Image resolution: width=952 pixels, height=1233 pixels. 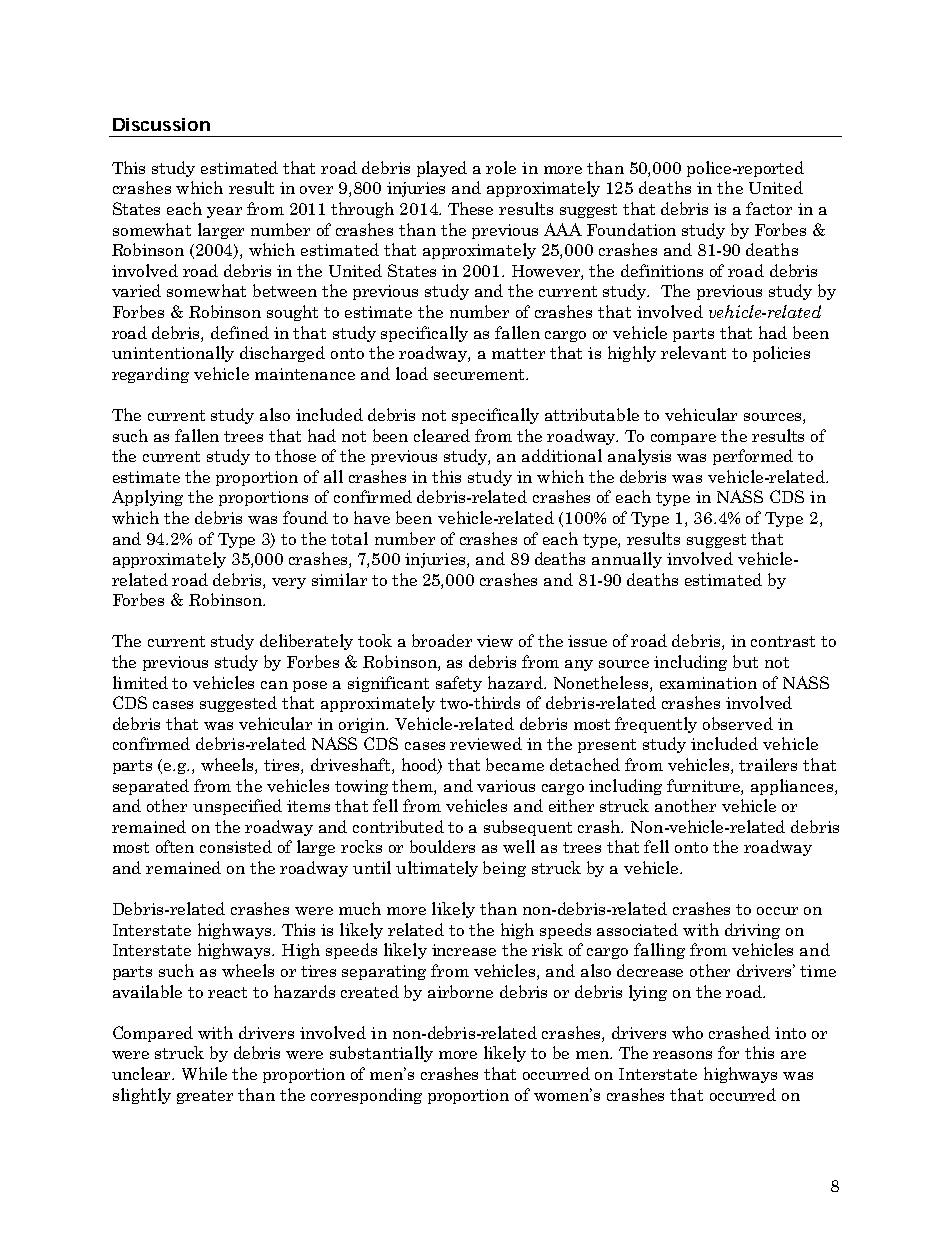 I want to click on very, so click(x=289, y=583).
